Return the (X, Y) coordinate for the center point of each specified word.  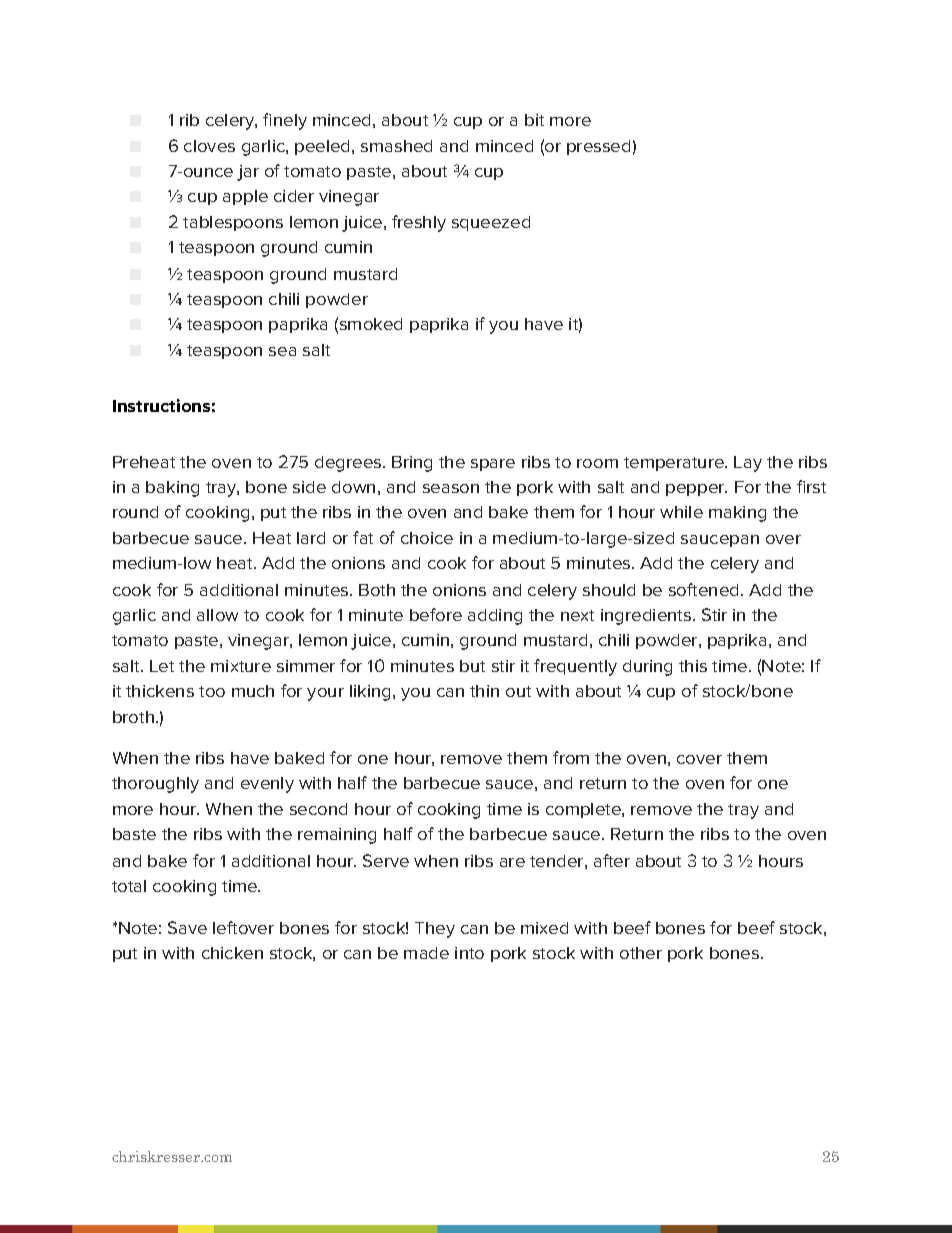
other (641, 953)
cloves (209, 146)
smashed (396, 146)
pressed (598, 147)
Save (187, 927)
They (435, 930)
